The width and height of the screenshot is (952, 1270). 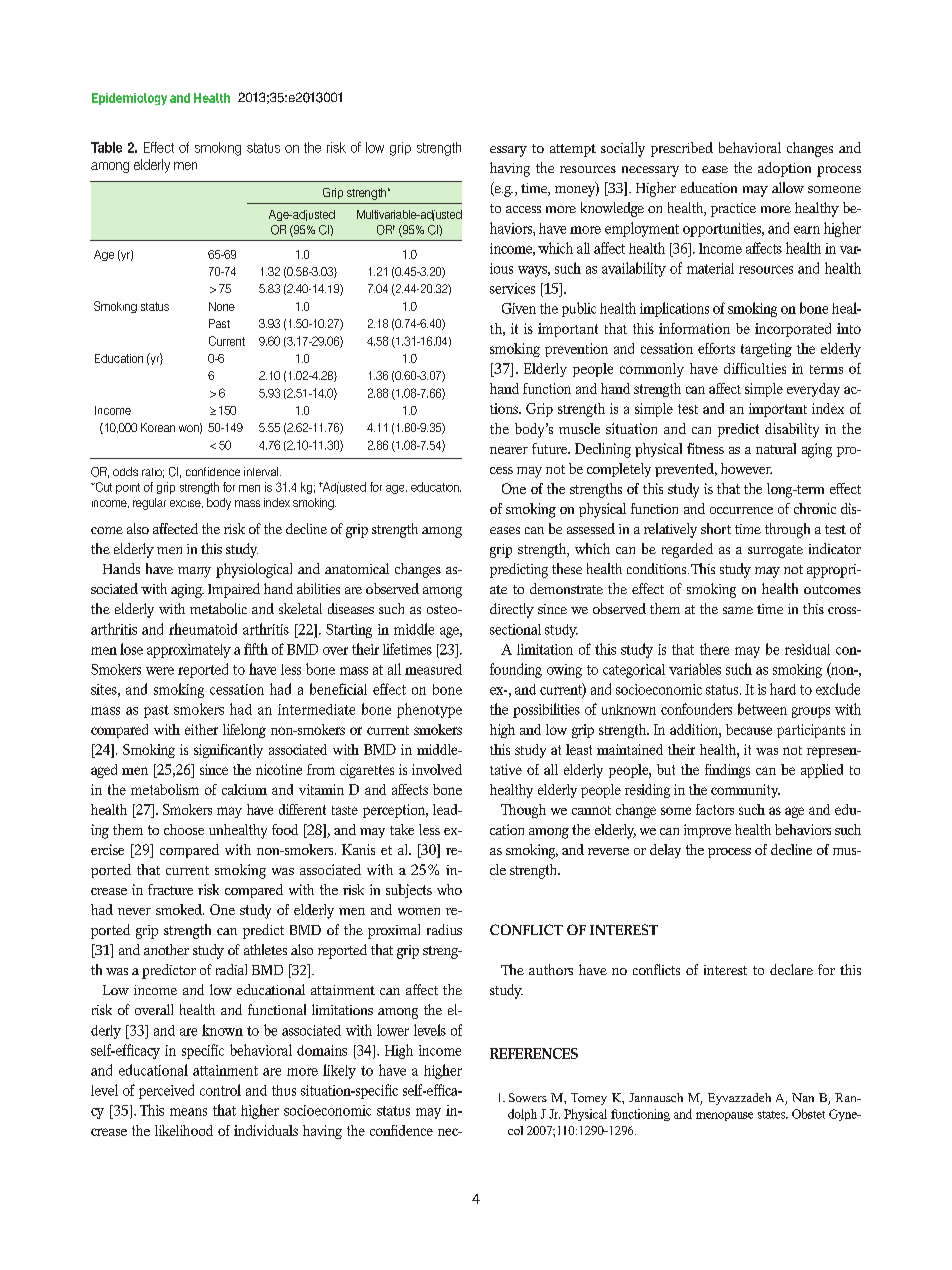 I want to click on natural, so click(x=776, y=448).
